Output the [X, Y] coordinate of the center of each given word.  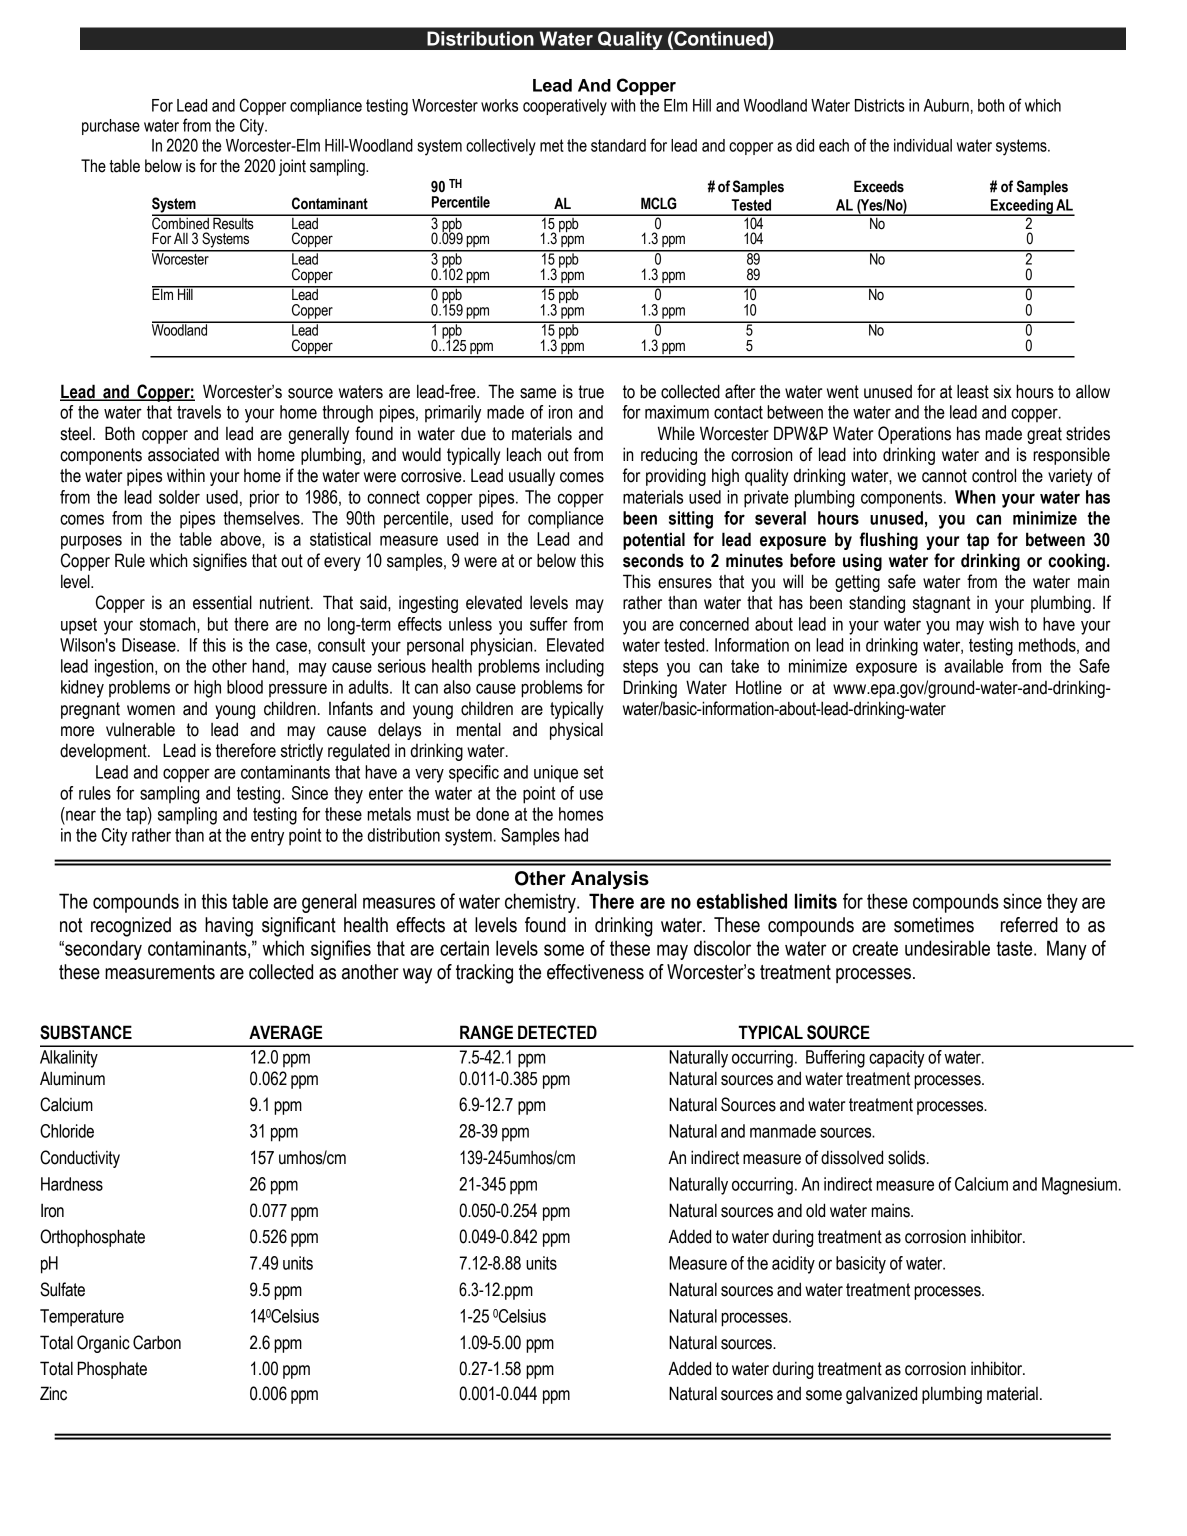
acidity [793, 1265]
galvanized [881, 1395]
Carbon [157, 1342]
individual [923, 145]
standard [618, 145]
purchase [111, 127]
